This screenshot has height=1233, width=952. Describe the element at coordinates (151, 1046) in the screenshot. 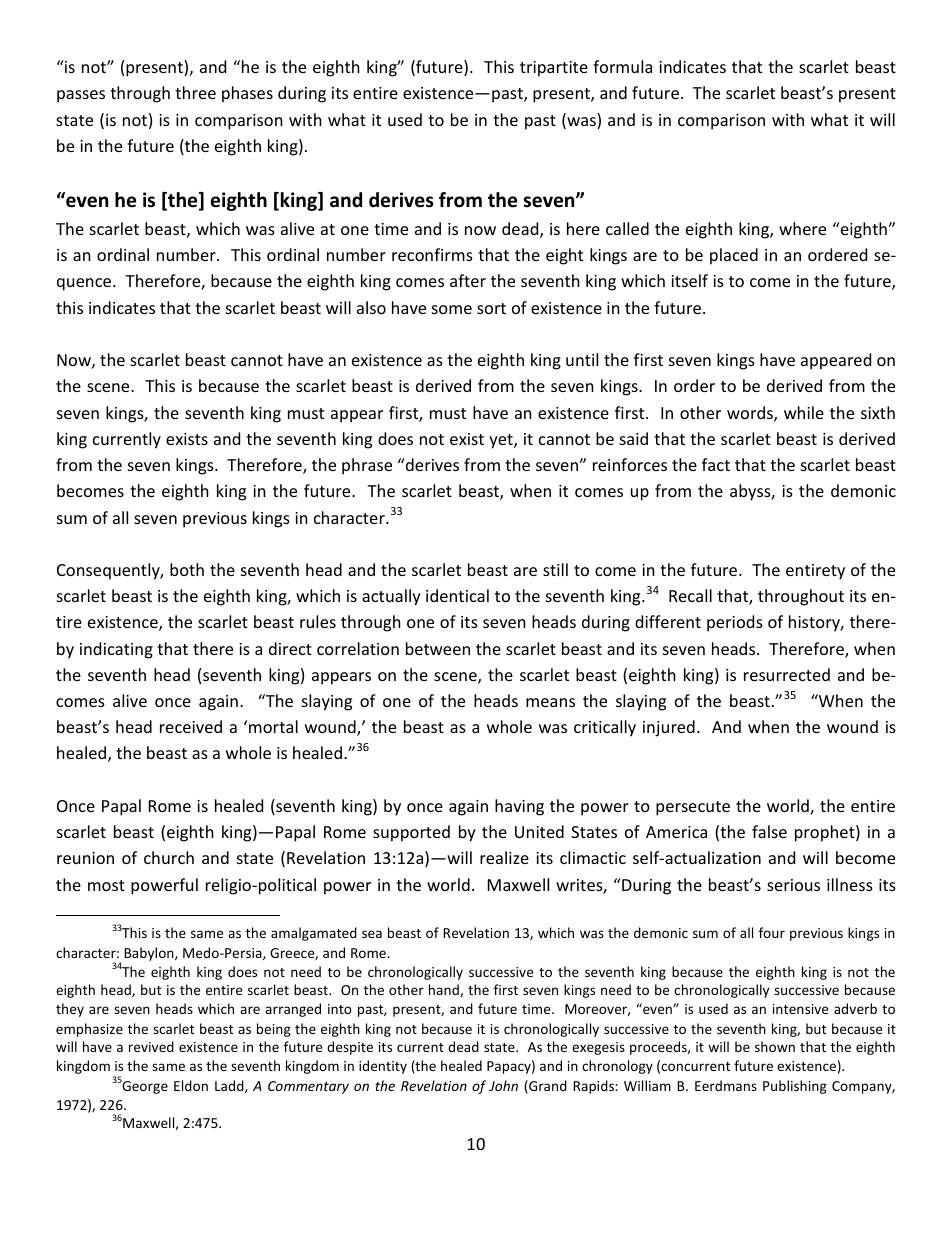

I see `revived` at that location.
